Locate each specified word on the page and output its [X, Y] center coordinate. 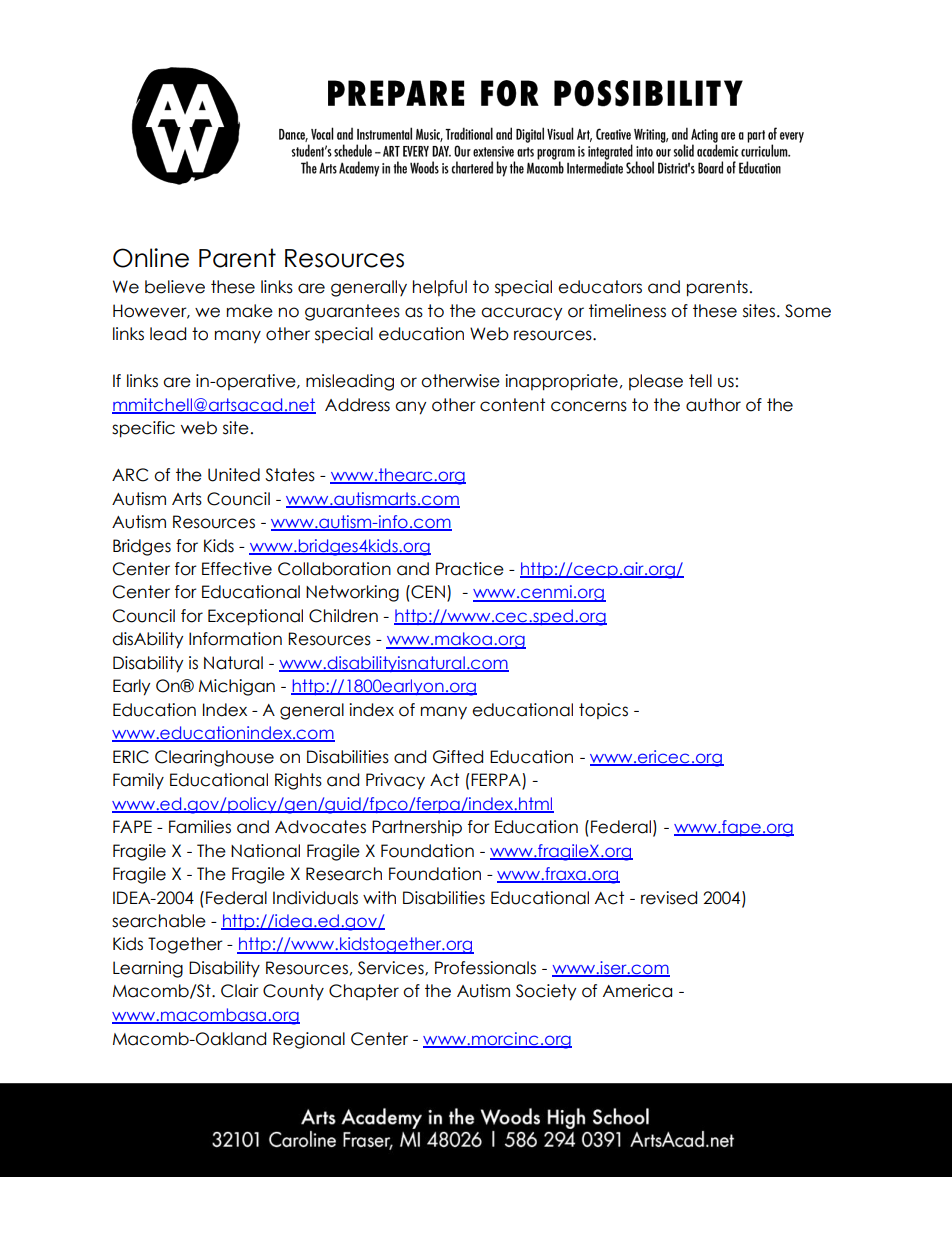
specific [143, 429]
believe [175, 287]
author [713, 405]
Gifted [458, 757]
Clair [240, 991]
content [512, 405]
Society [546, 992]
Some [808, 311]
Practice [470, 569]
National [265, 851]
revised [669, 898]
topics [603, 711]
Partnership [417, 828]
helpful [440, 288]
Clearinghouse [214, 758]
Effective [237, 569]
